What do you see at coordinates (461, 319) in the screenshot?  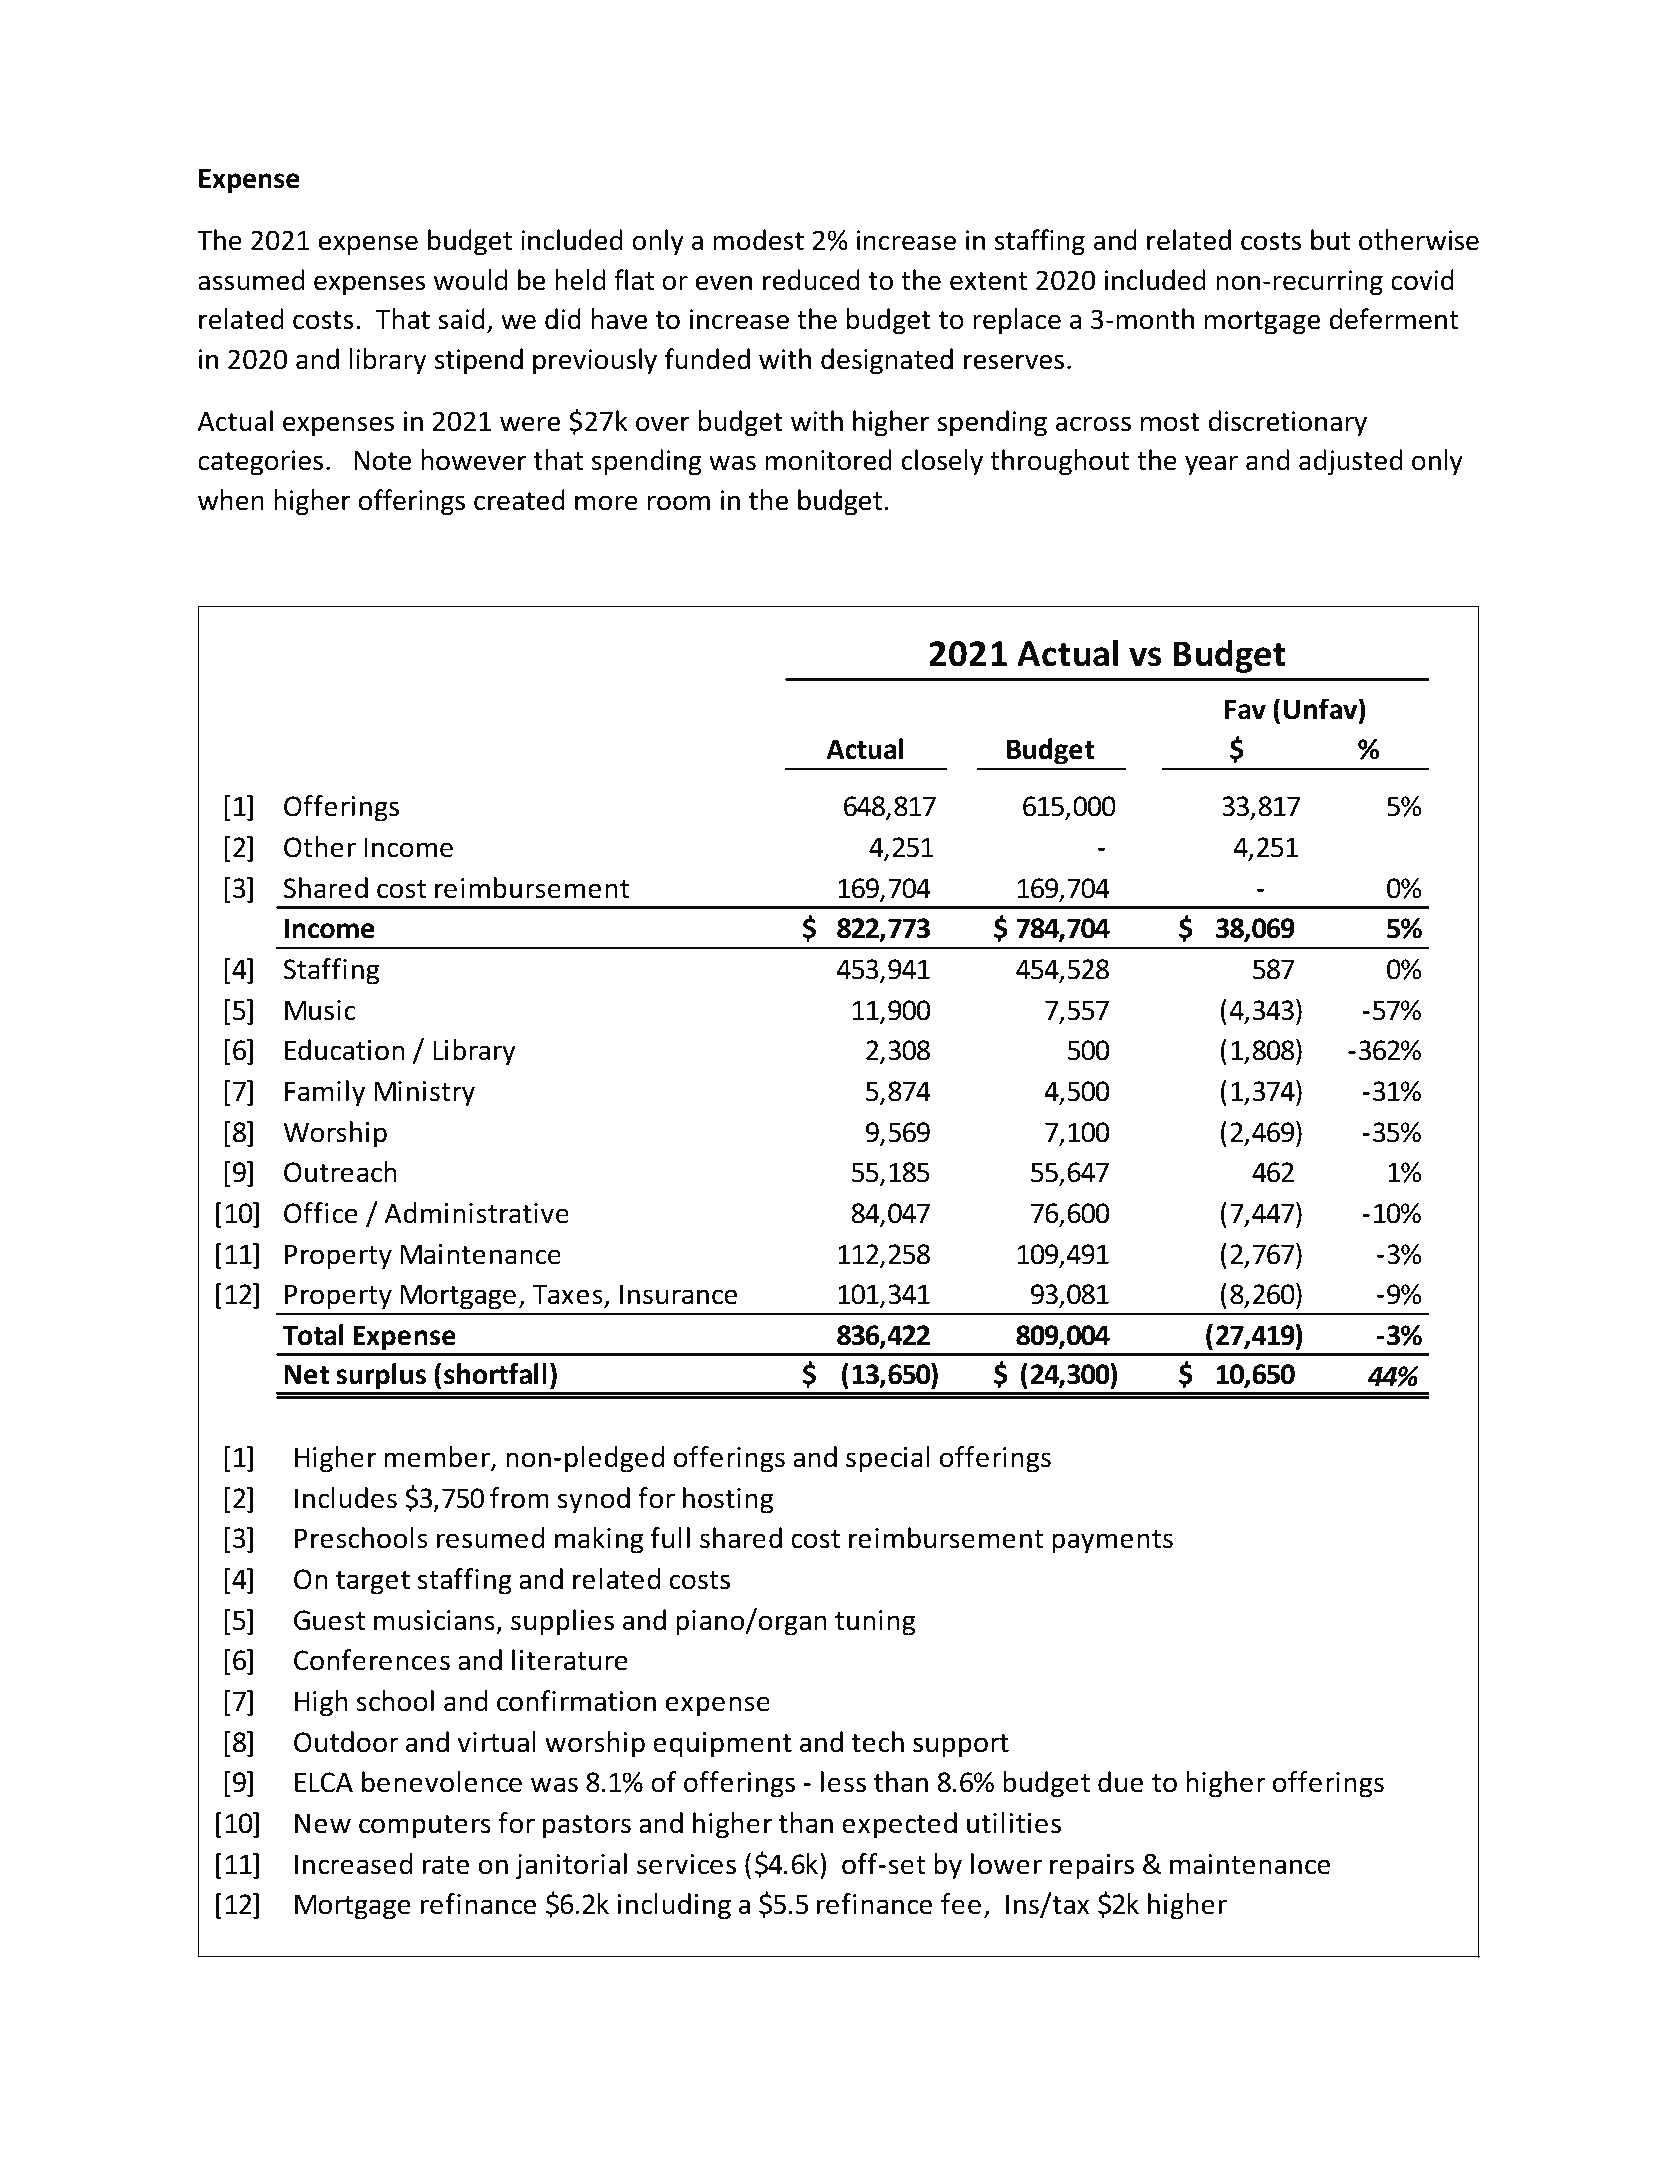 I see `said` at bounding box center [461, 319].
